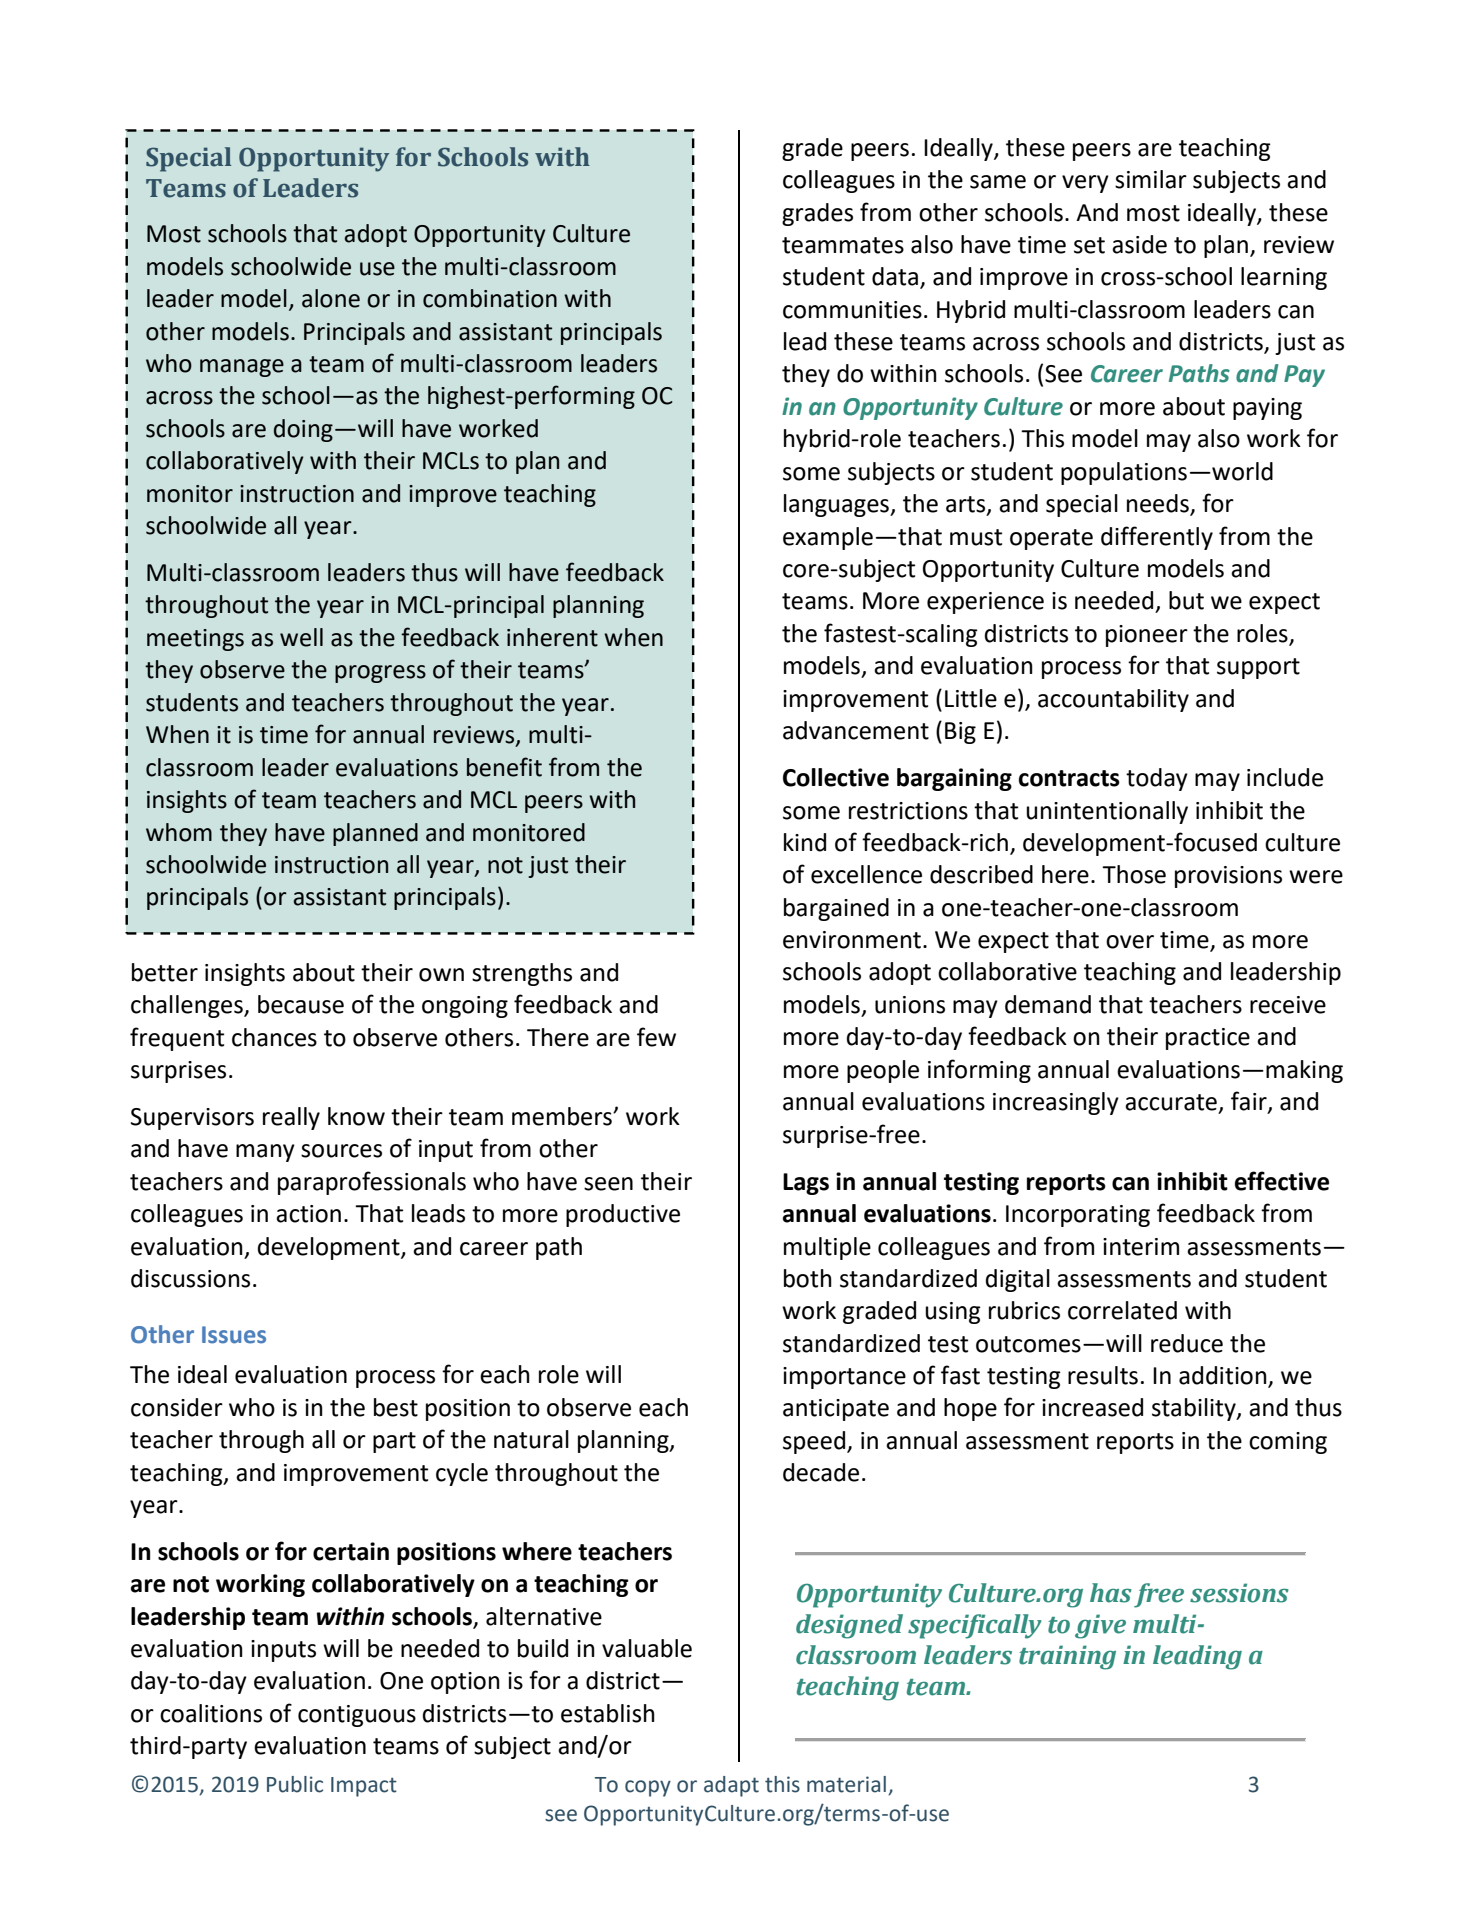 Image resolution: width=1477 pixels, height=1912 pixels. I want to click on because, so click(301, 1004).
